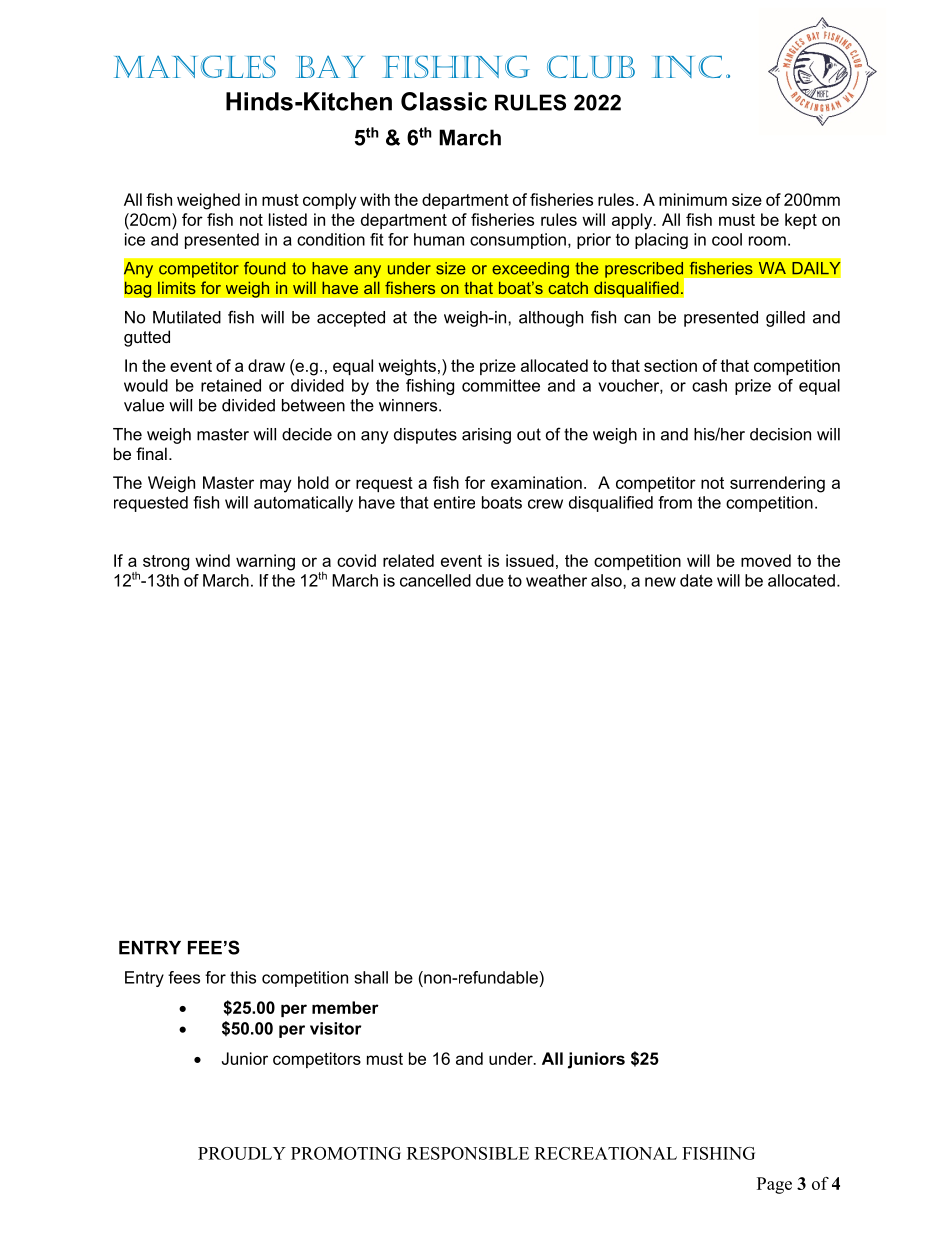 The image size is (952, 1233). I want to click on from, so click(675, 502).
